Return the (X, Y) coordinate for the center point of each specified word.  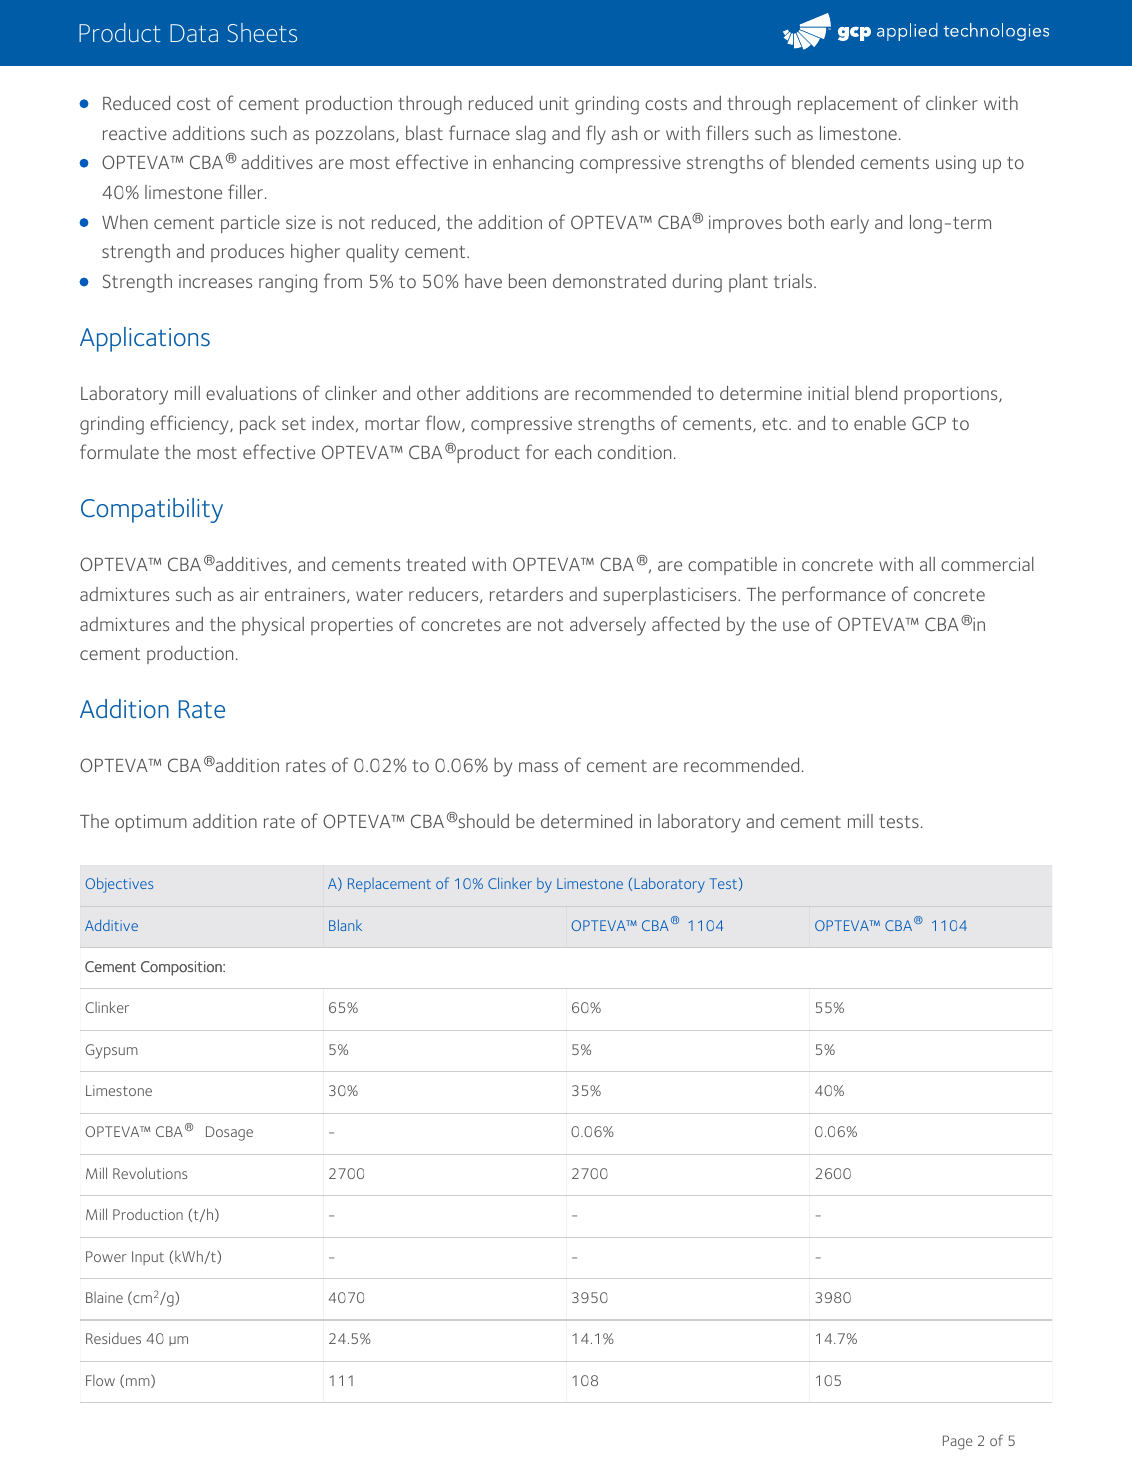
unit (554, 103)
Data (194, 33)
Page (957, 1442)
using (956, 164)
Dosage (229, 1133)
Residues (113, 1338)
